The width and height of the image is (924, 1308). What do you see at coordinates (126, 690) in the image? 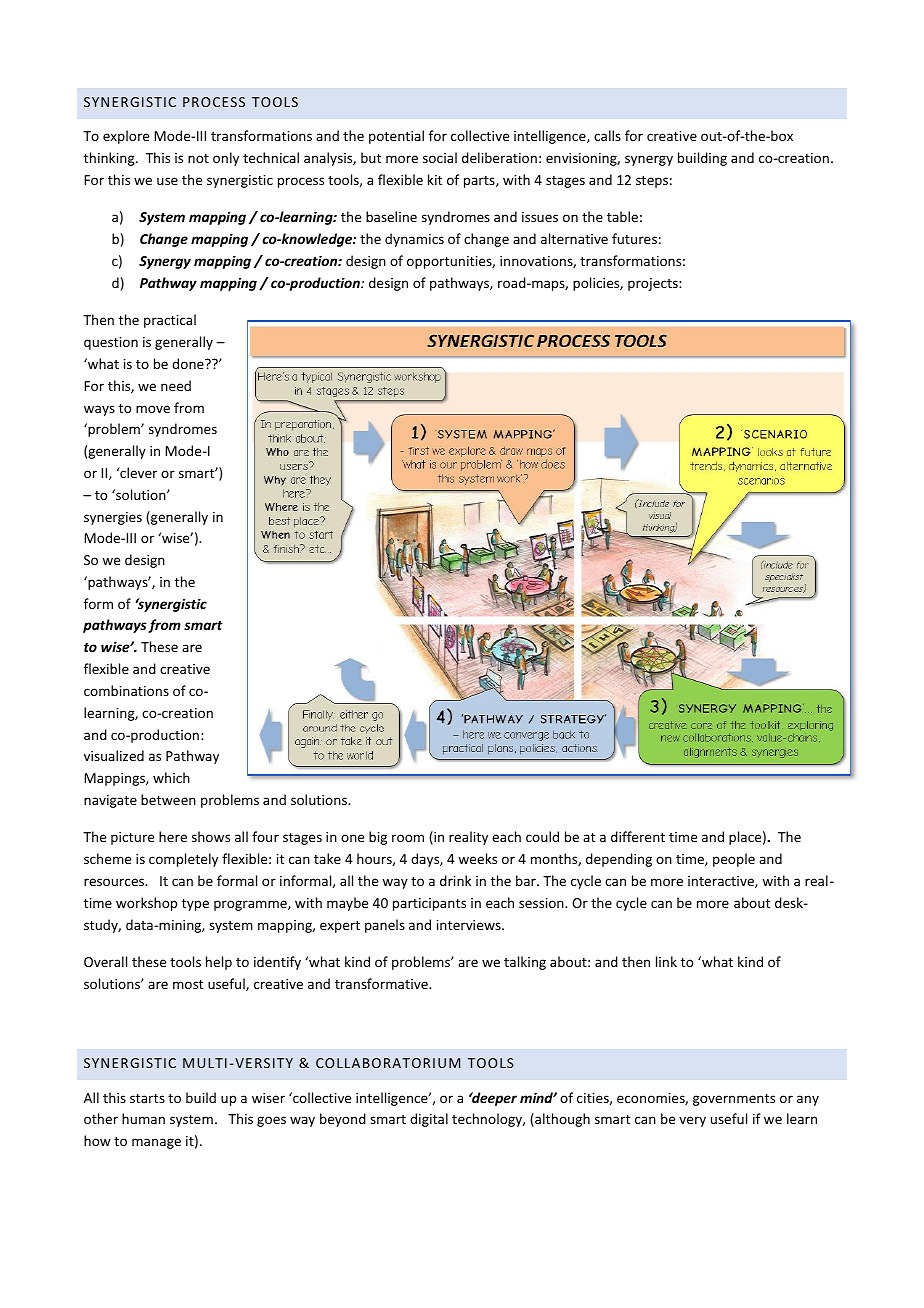
I see `combinations` at bounding box center [126, 690].
